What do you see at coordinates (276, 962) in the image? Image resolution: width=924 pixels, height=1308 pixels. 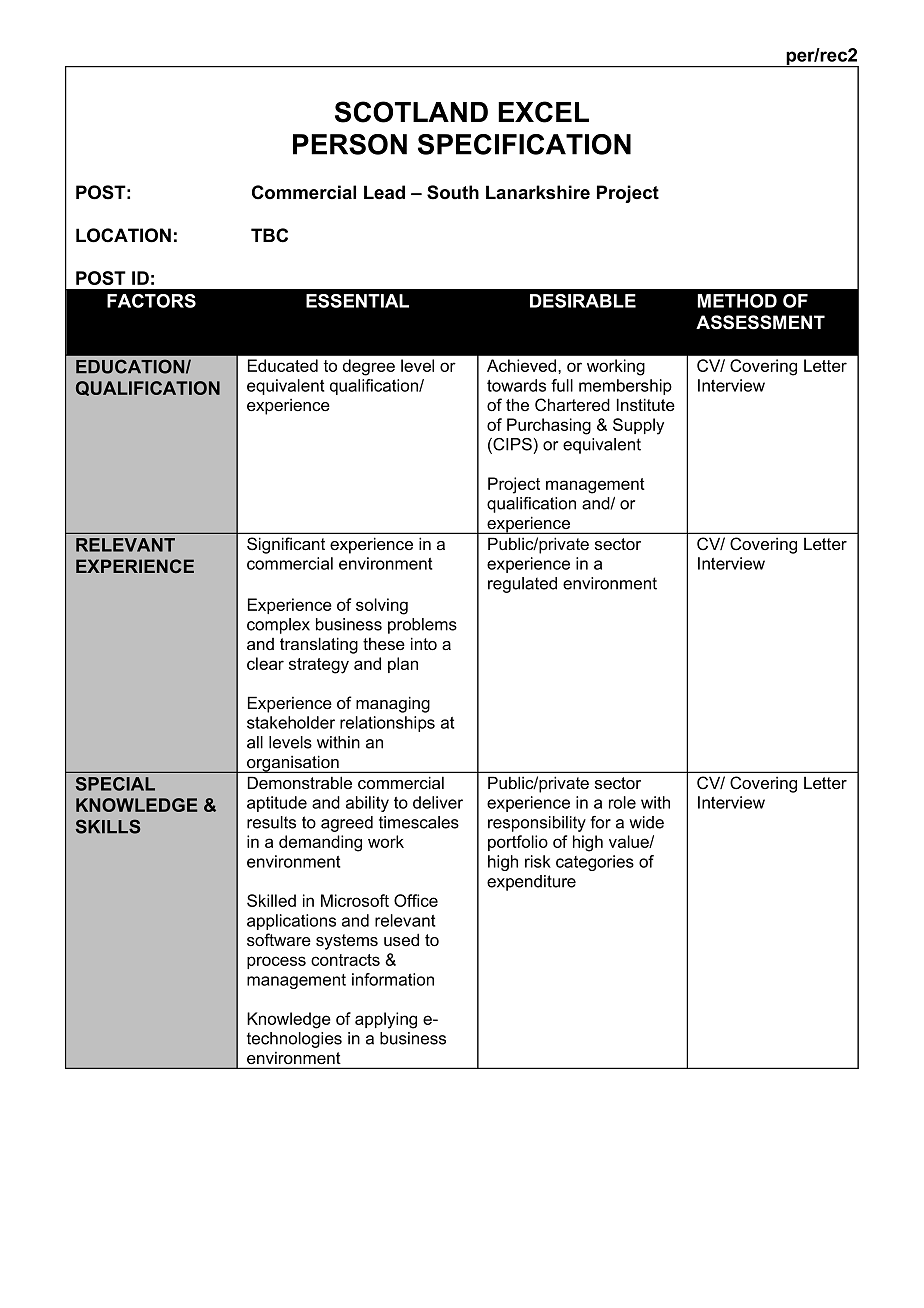 I see `process` at bounding box center [276, 962].
